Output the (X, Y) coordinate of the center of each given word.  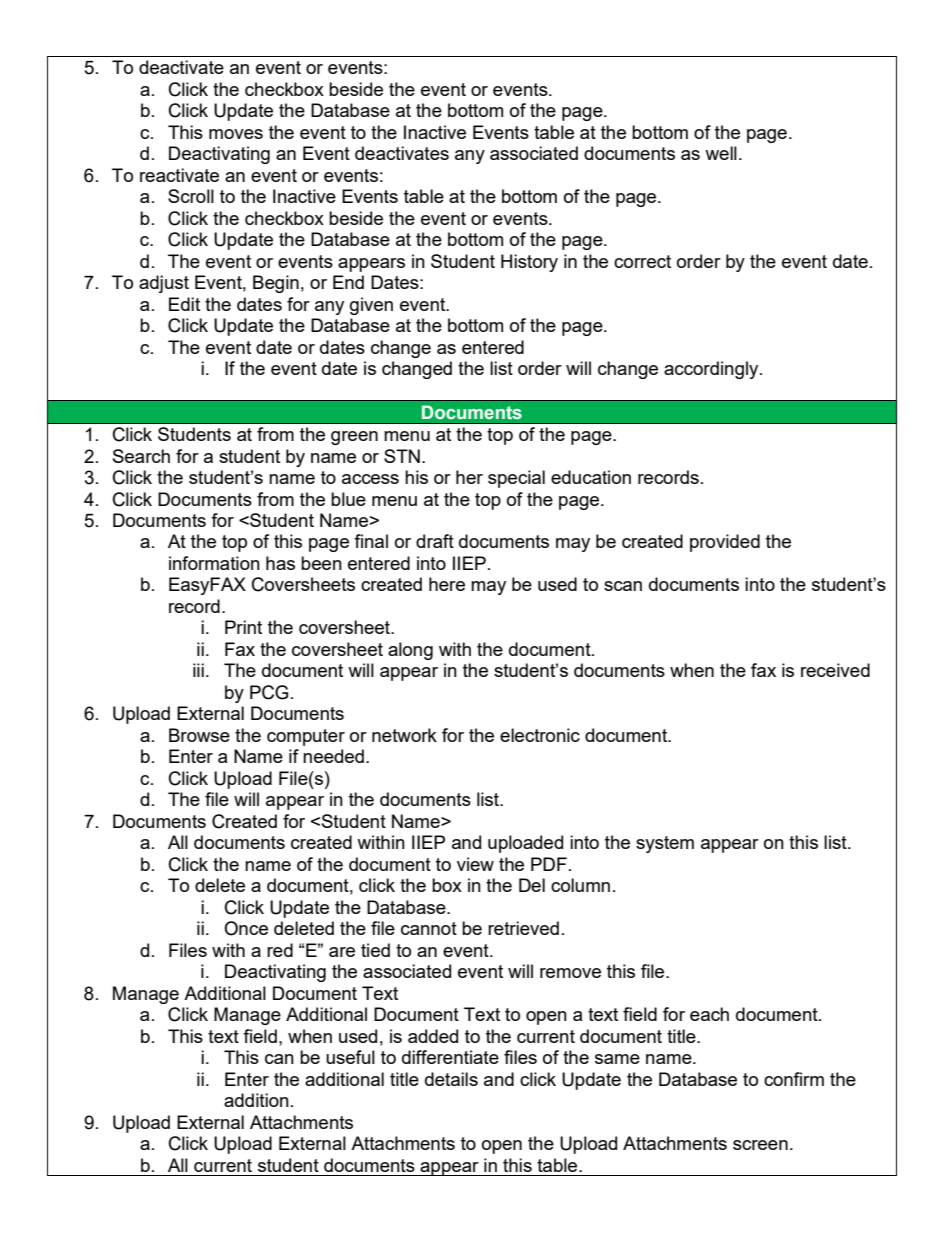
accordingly (712, 370)
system (665, 844)
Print (243, 627)
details (451, 1079)
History (529, 263)
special (516, 479)
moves (236, 134)
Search (141, 456)
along (410, 651)
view (475, 864)
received (835, 670)
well (721, 153)
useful (350, 1057)
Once (246, 928)
